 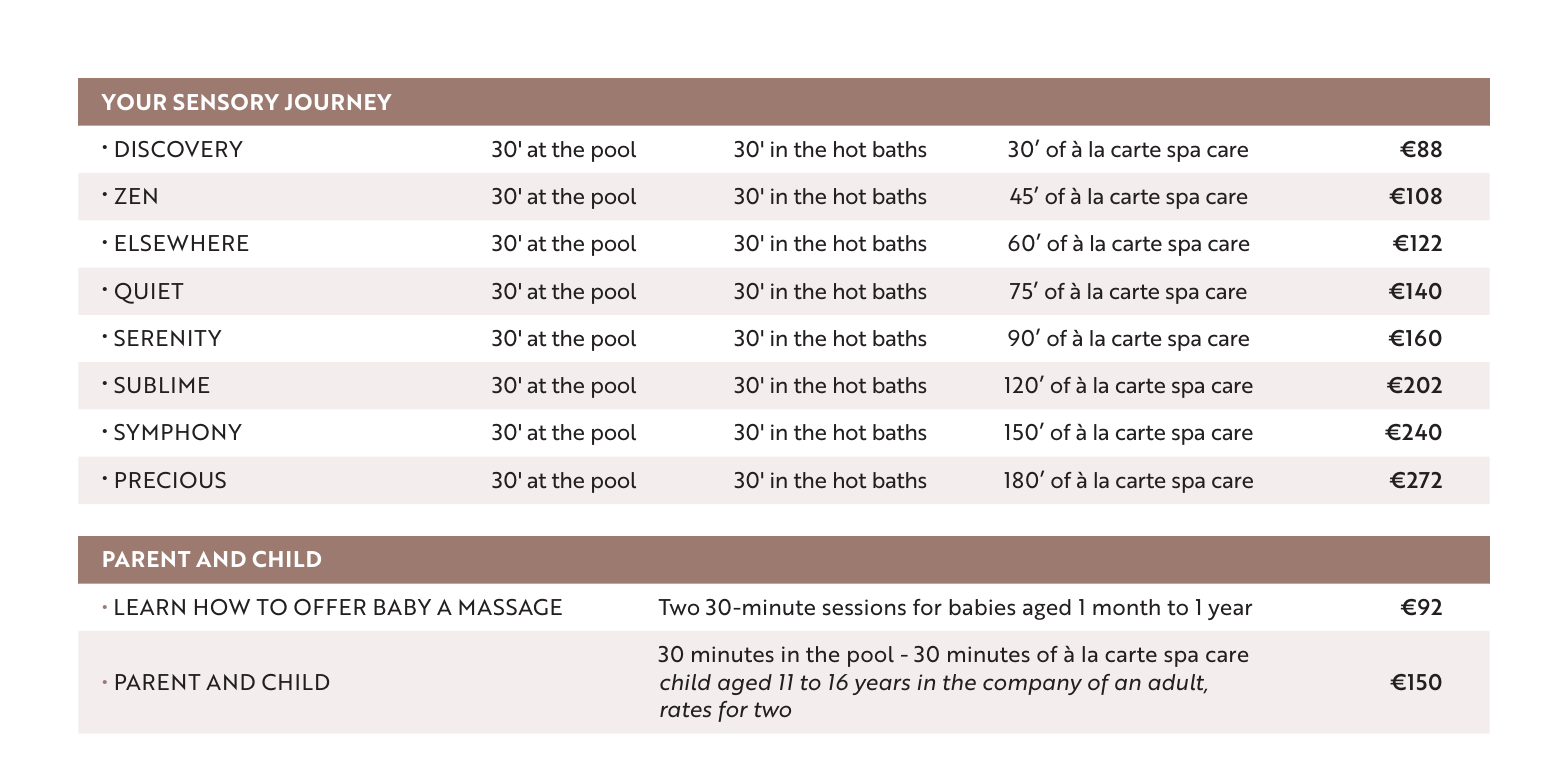 What do you see at coordinates (161, 385) in the document?
I see `SUBLIME` at bounding box center [161, 385].
